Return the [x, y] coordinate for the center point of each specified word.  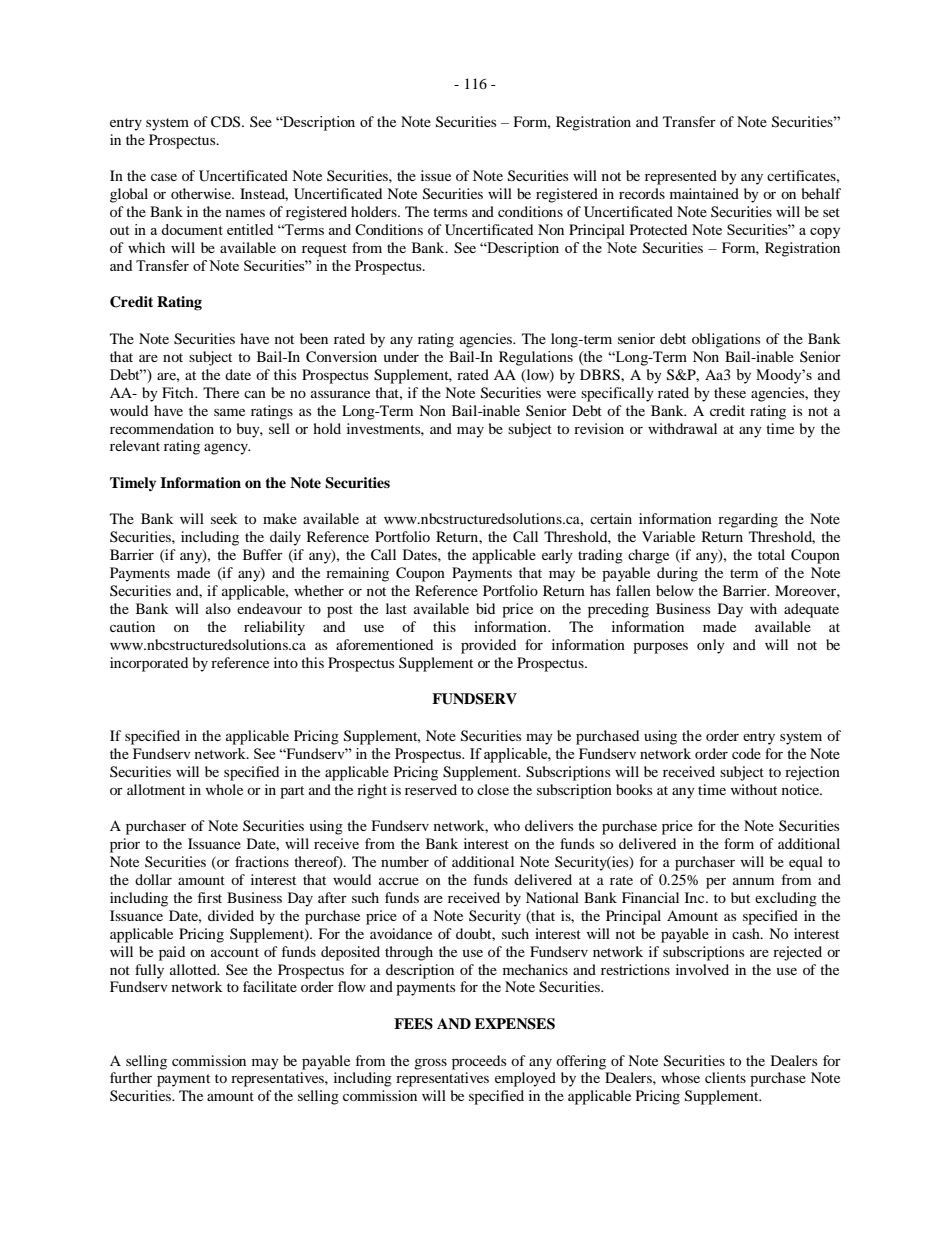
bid [485, 608]
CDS [227, 122]
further [131, 1077]
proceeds [479, 1062]
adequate [811, 610]
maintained [704, 193]
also [218, 608]
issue [436, 175]
